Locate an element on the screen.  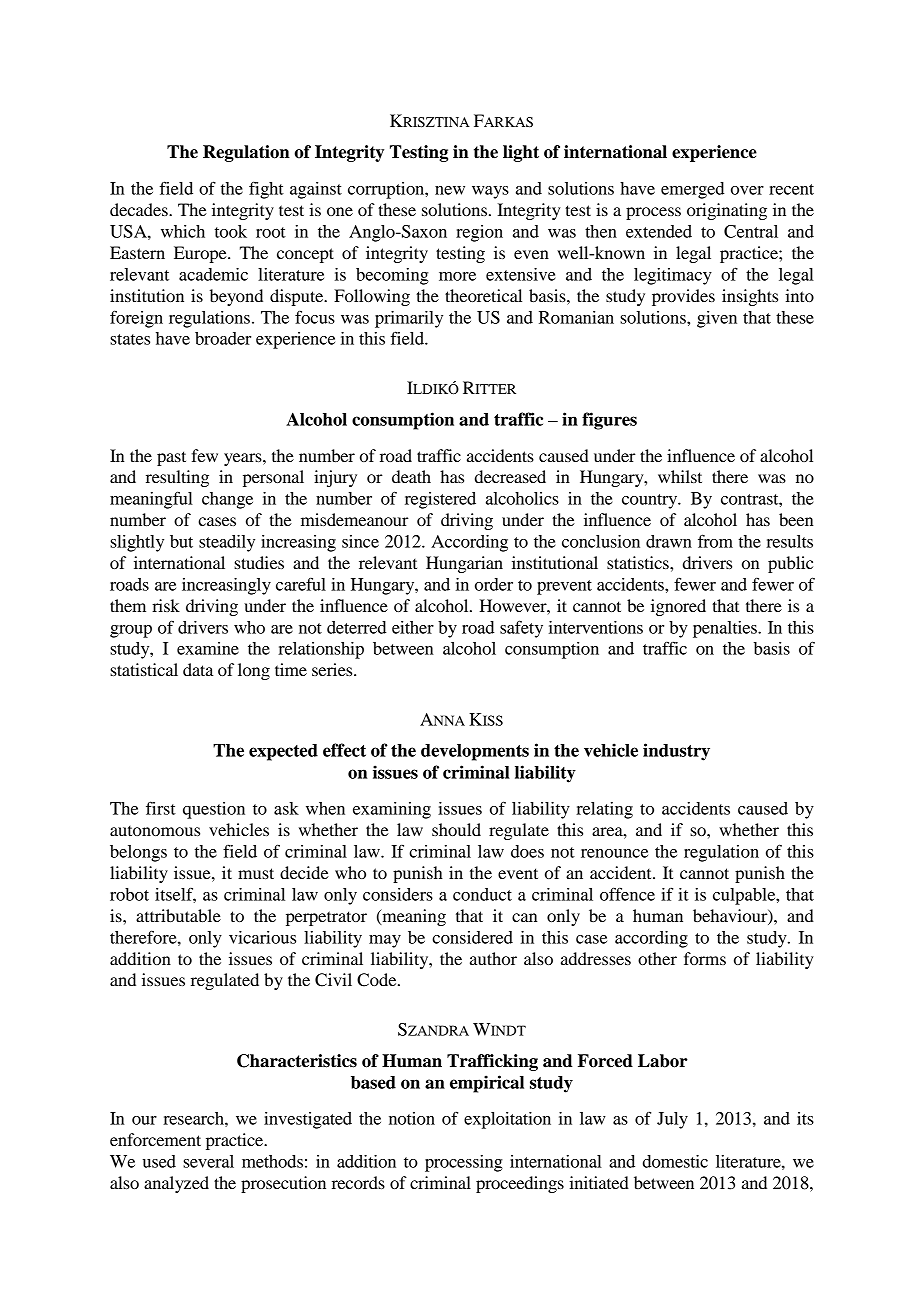
question is located at coordinates (214, 810).
